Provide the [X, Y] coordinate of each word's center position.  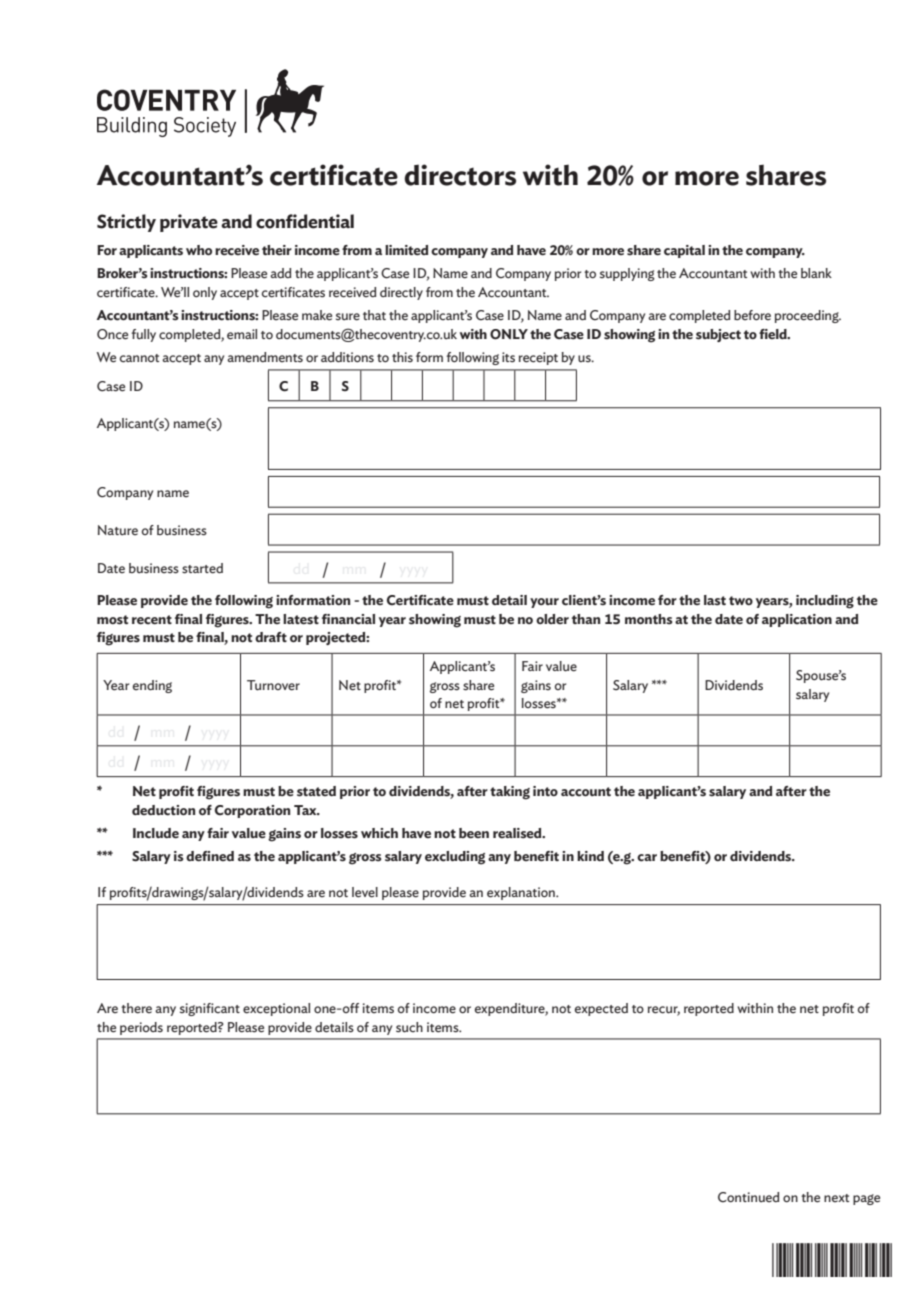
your [544, 603]
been [474, 833]
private [189, 223]
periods [141, 1028]
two [741, 600]
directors [460, 175]
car [647, 858]
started [202, 568]
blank [816, 273]
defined [210, 856]
